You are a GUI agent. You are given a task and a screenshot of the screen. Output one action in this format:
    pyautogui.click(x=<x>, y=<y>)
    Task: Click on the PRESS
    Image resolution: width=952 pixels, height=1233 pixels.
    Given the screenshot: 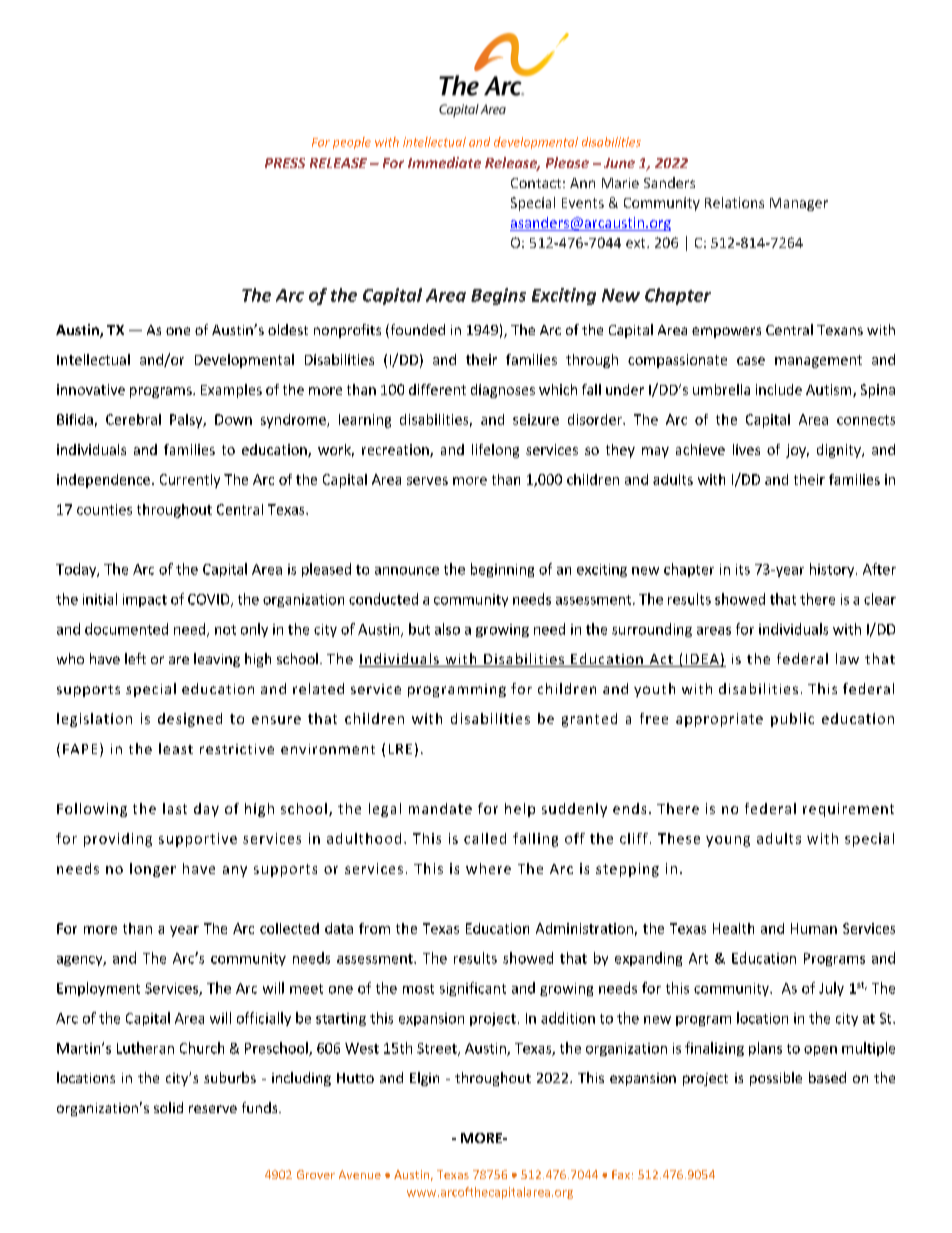 What is the action you would take?
    pyautogui.click(x=285, y=163)
